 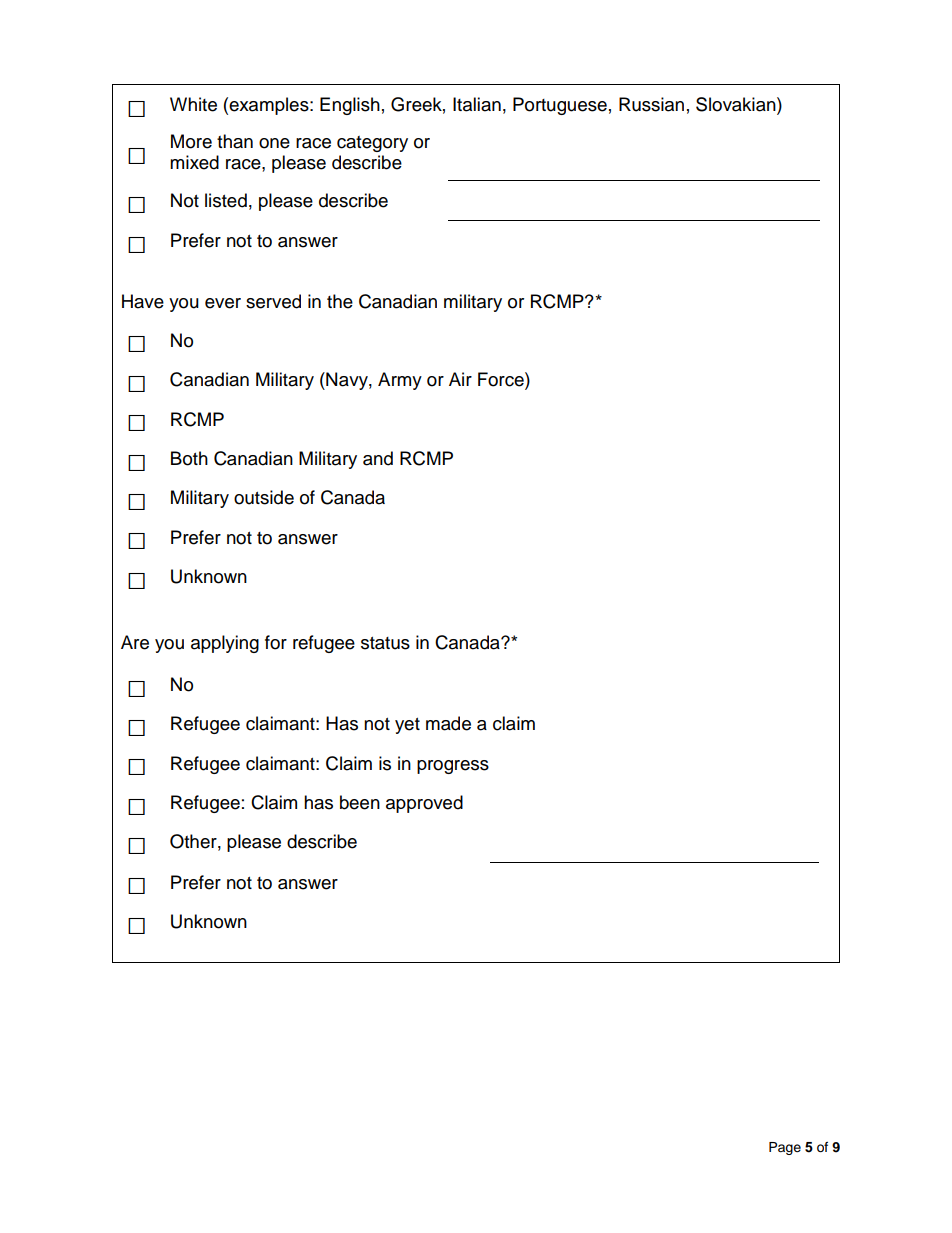 I want to click on Italian, so click(x=477, y=104).
